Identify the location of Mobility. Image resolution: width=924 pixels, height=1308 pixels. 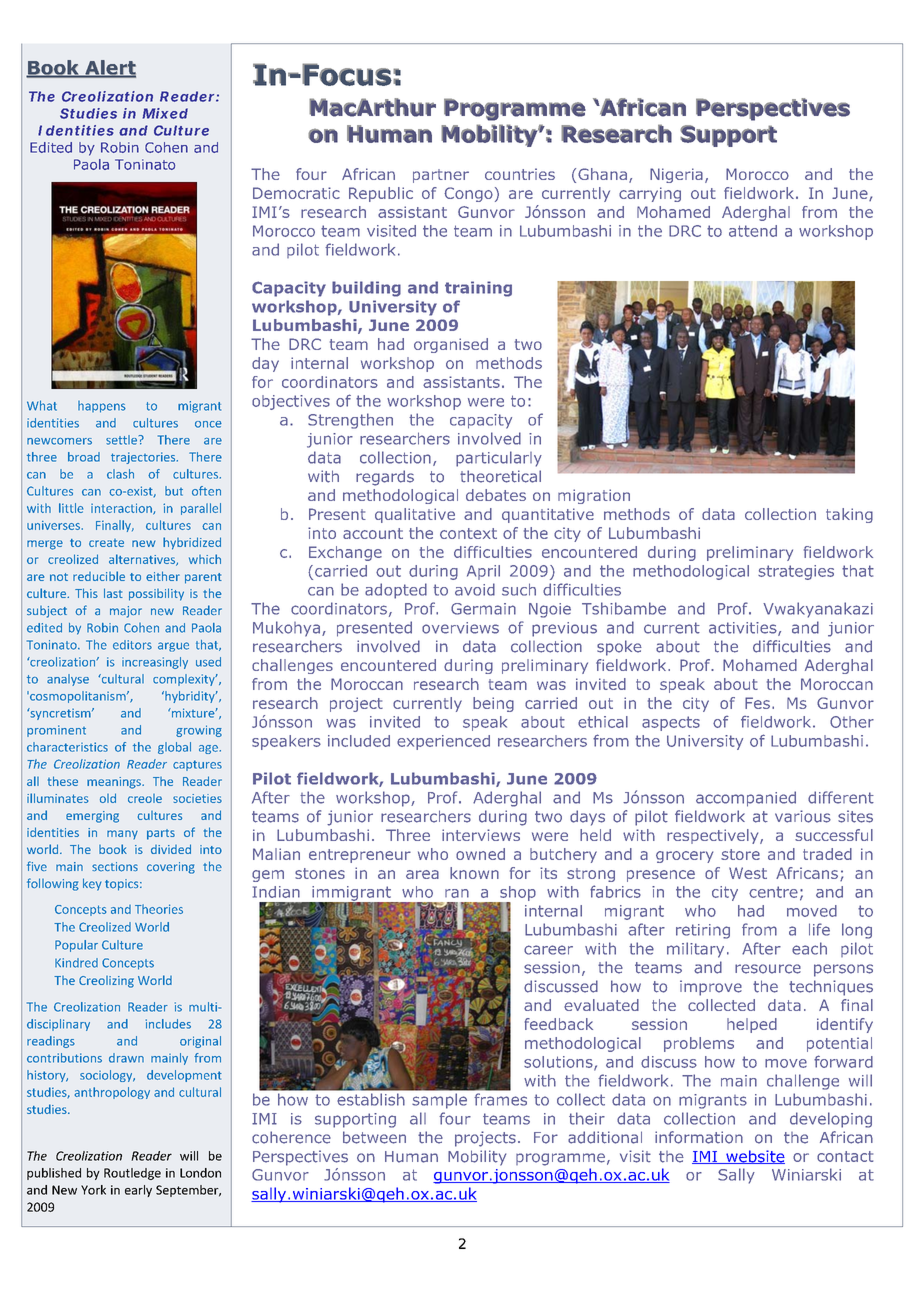
(477, 1158).
